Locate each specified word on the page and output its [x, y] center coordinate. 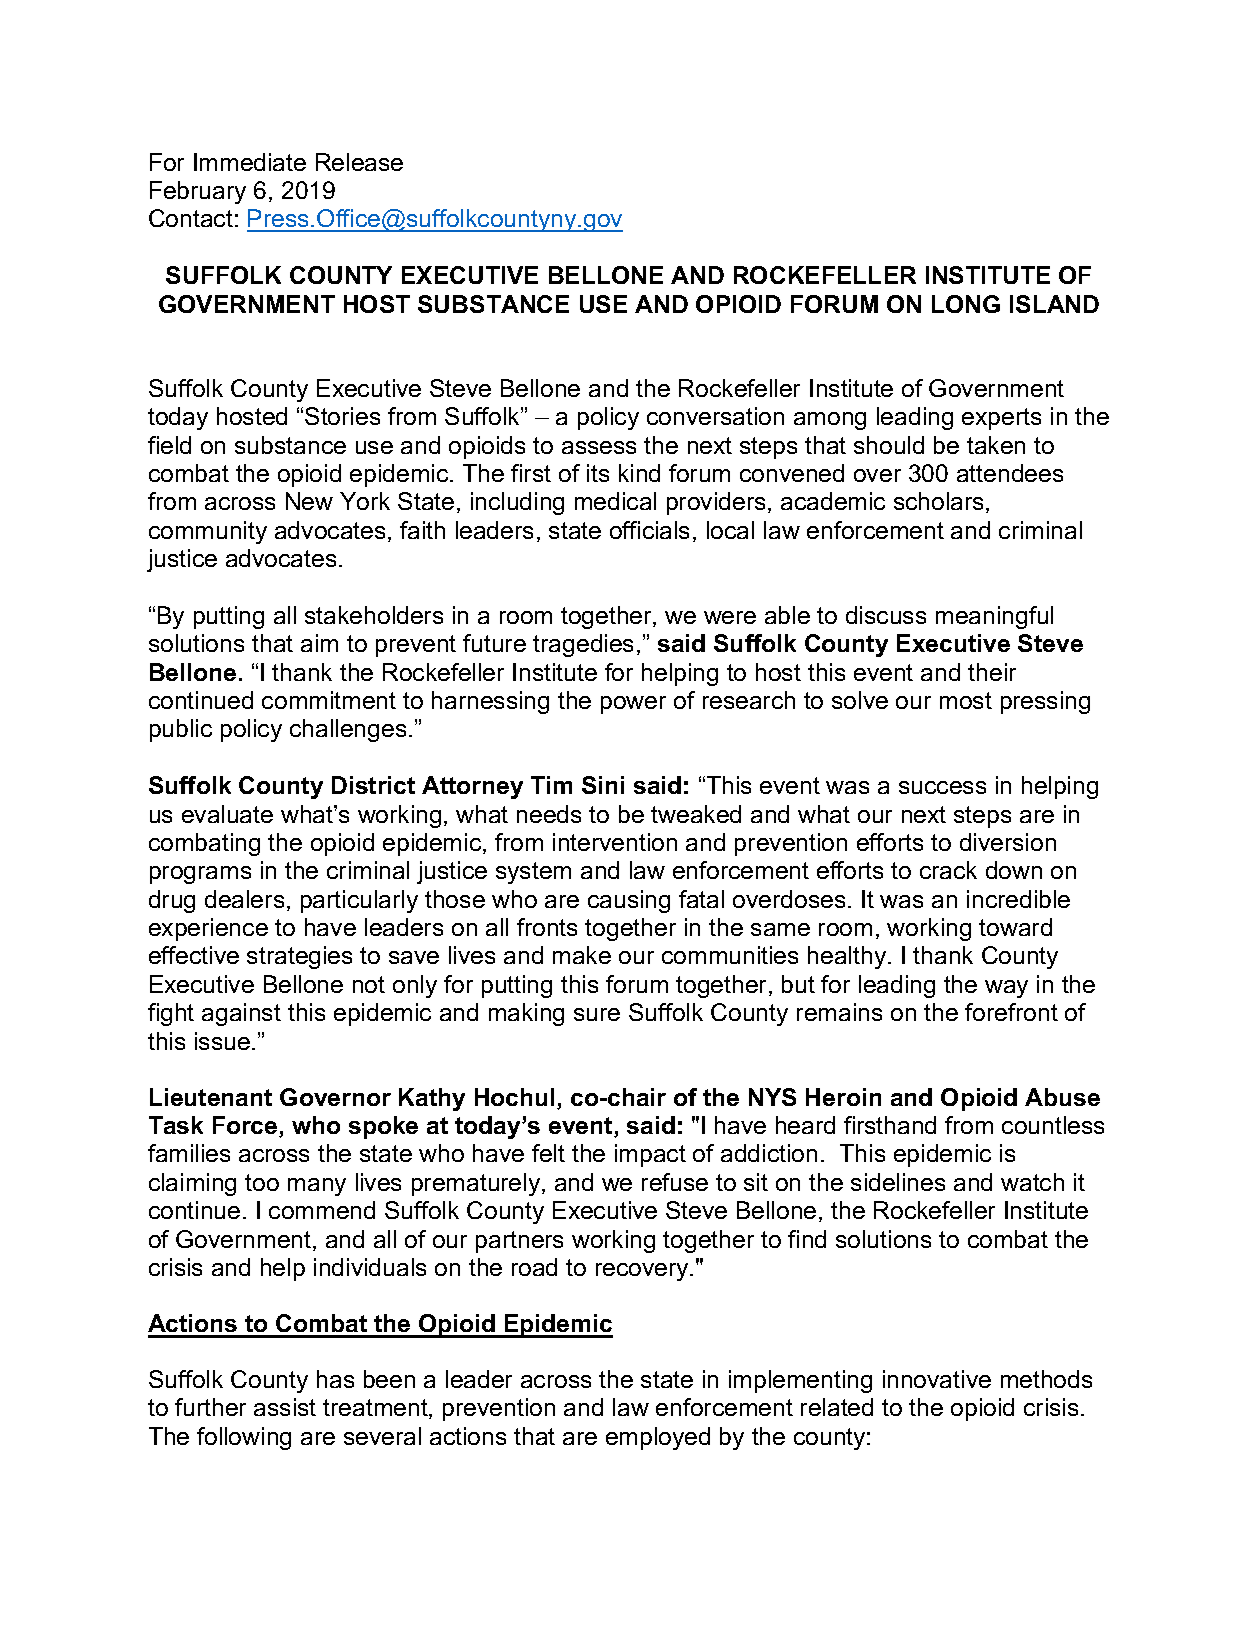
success [942, 787]
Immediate [250, 162]
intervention [615, 842]
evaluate [227, 814]
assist [285, 1407]
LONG [966, 304]
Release [359, 162]
